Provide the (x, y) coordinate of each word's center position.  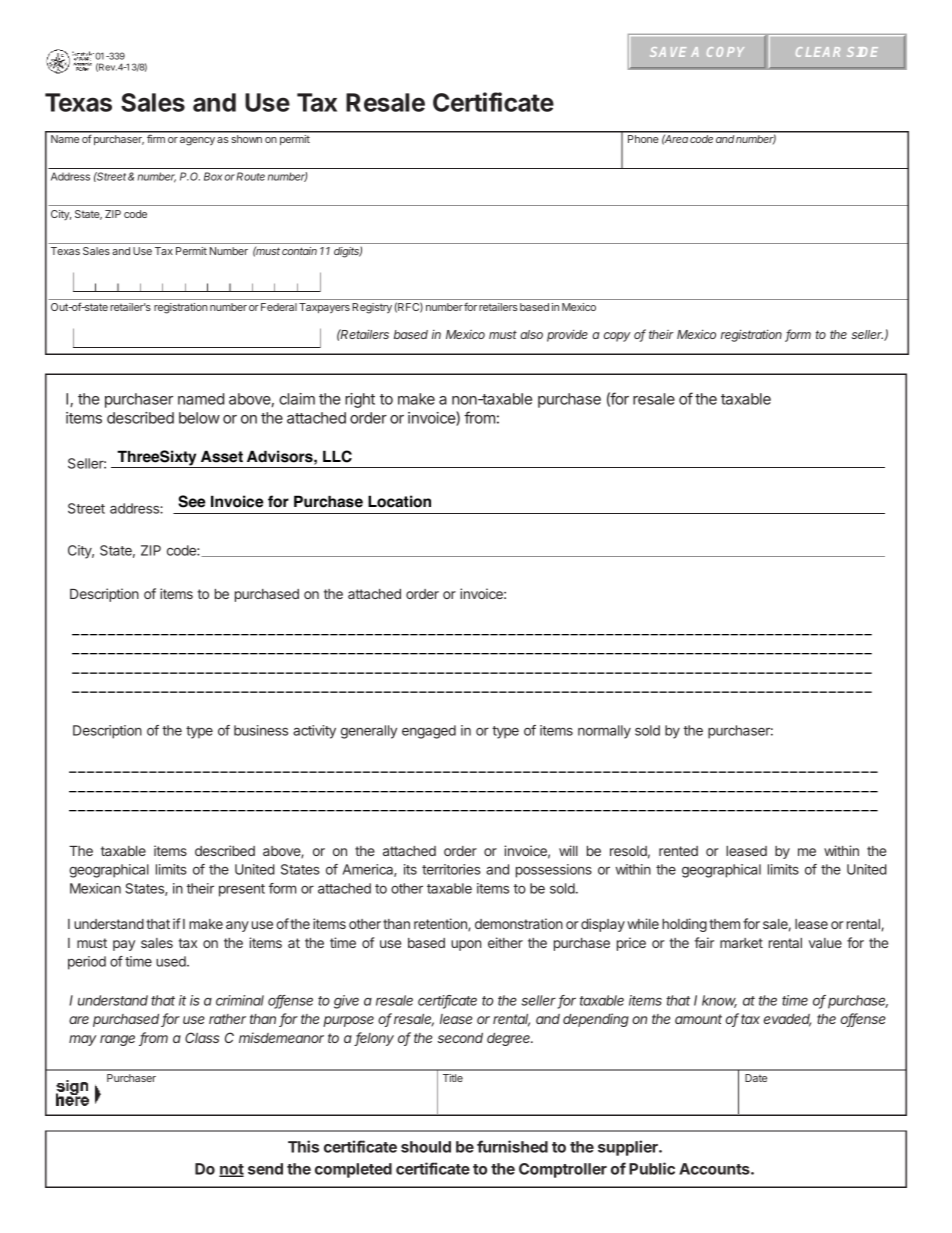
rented (678, 851)
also (531, 334)
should (426, 1147)
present (242, 890)
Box (213, 176)
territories (451, 869)
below (199, 418)
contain (299, 251)
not (231, 1170)
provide (567, 335)
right (360, 400)
